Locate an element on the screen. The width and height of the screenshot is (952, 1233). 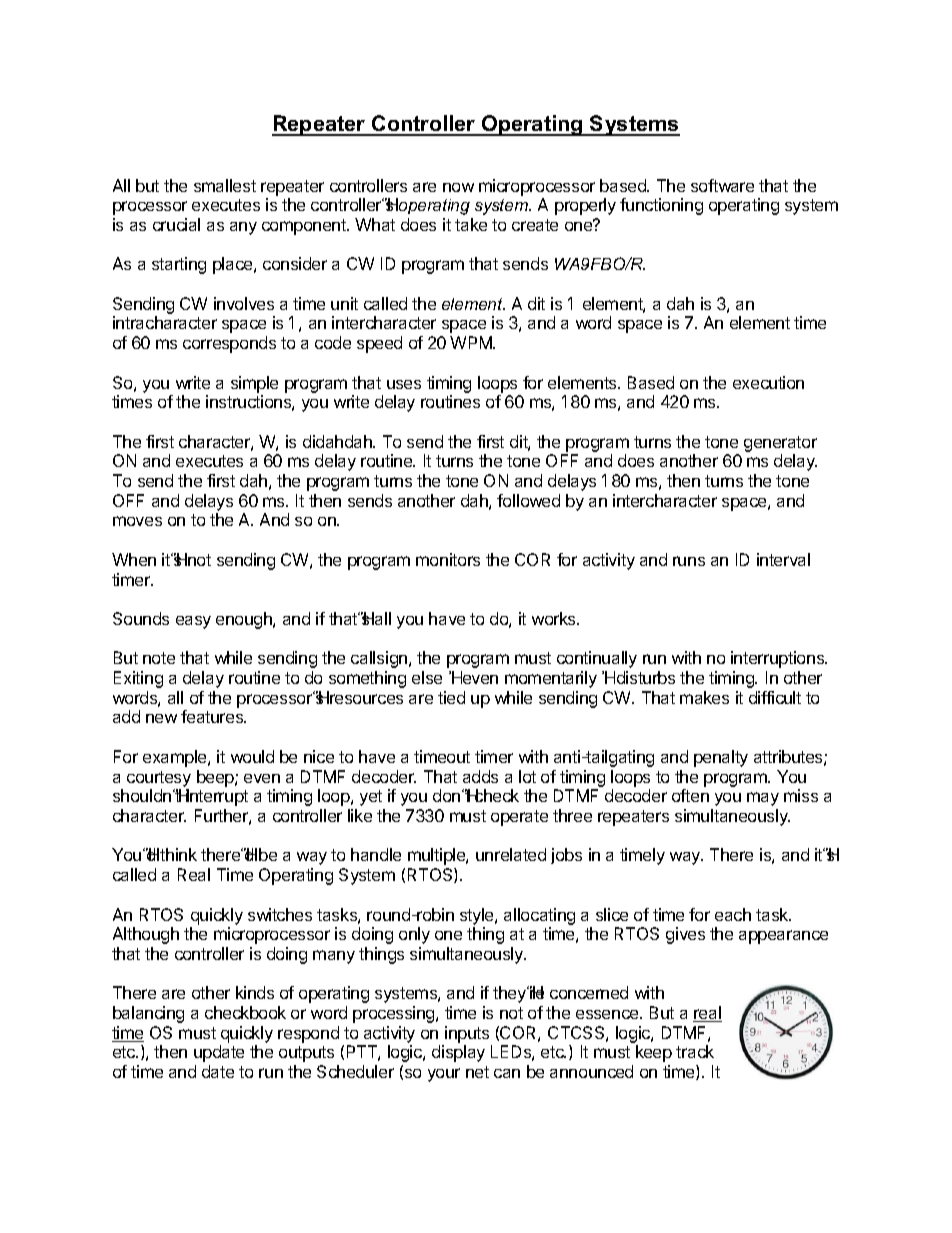
moves is located at coordinates (137, 521).
